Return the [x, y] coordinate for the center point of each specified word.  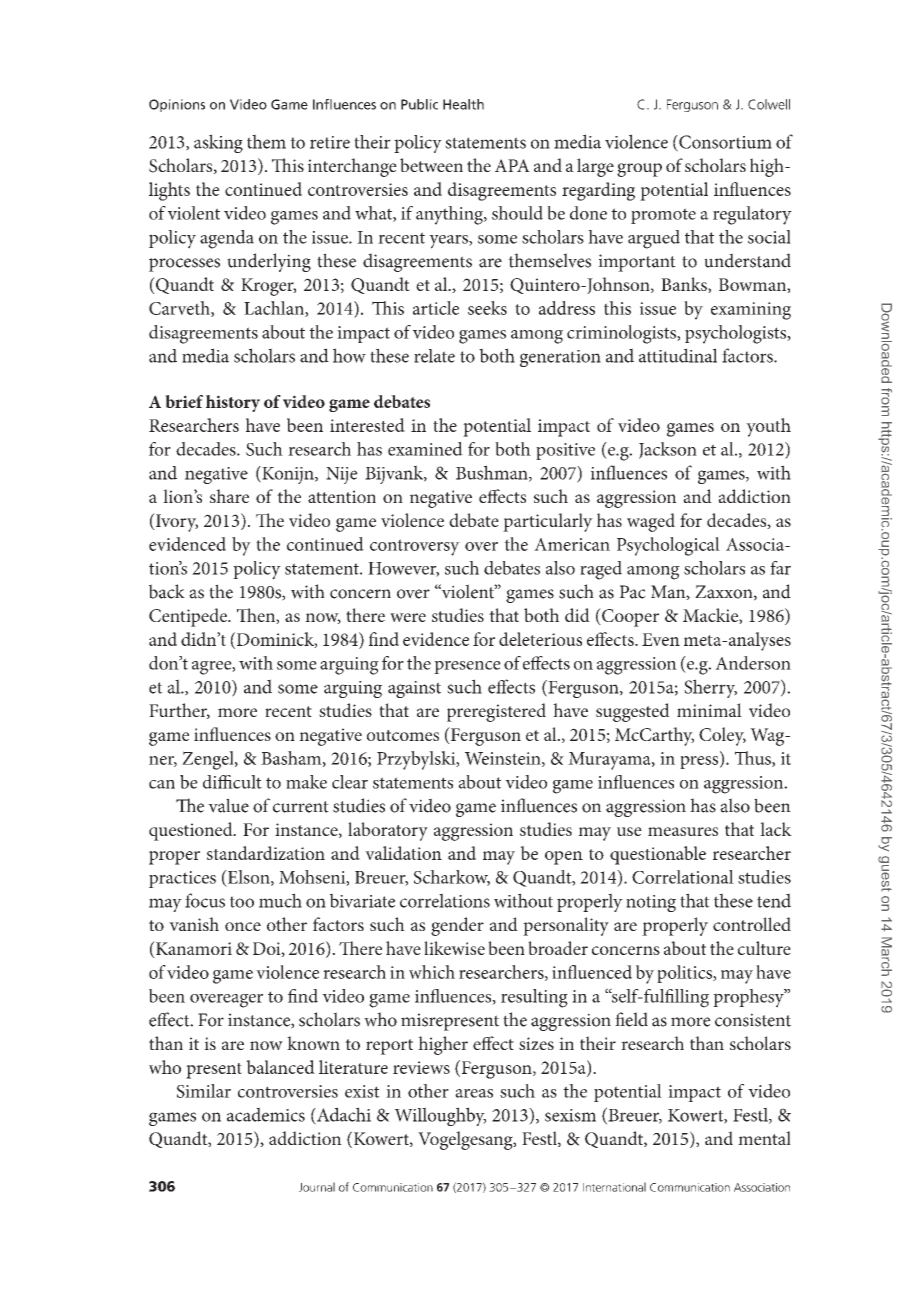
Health [463, 104]
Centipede [189, 617]
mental [764, 1138]
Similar [204, 1091]
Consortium [724, 143]
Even [661, 639]
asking [218, 143]
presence [467, 667]
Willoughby [440, 1116]
